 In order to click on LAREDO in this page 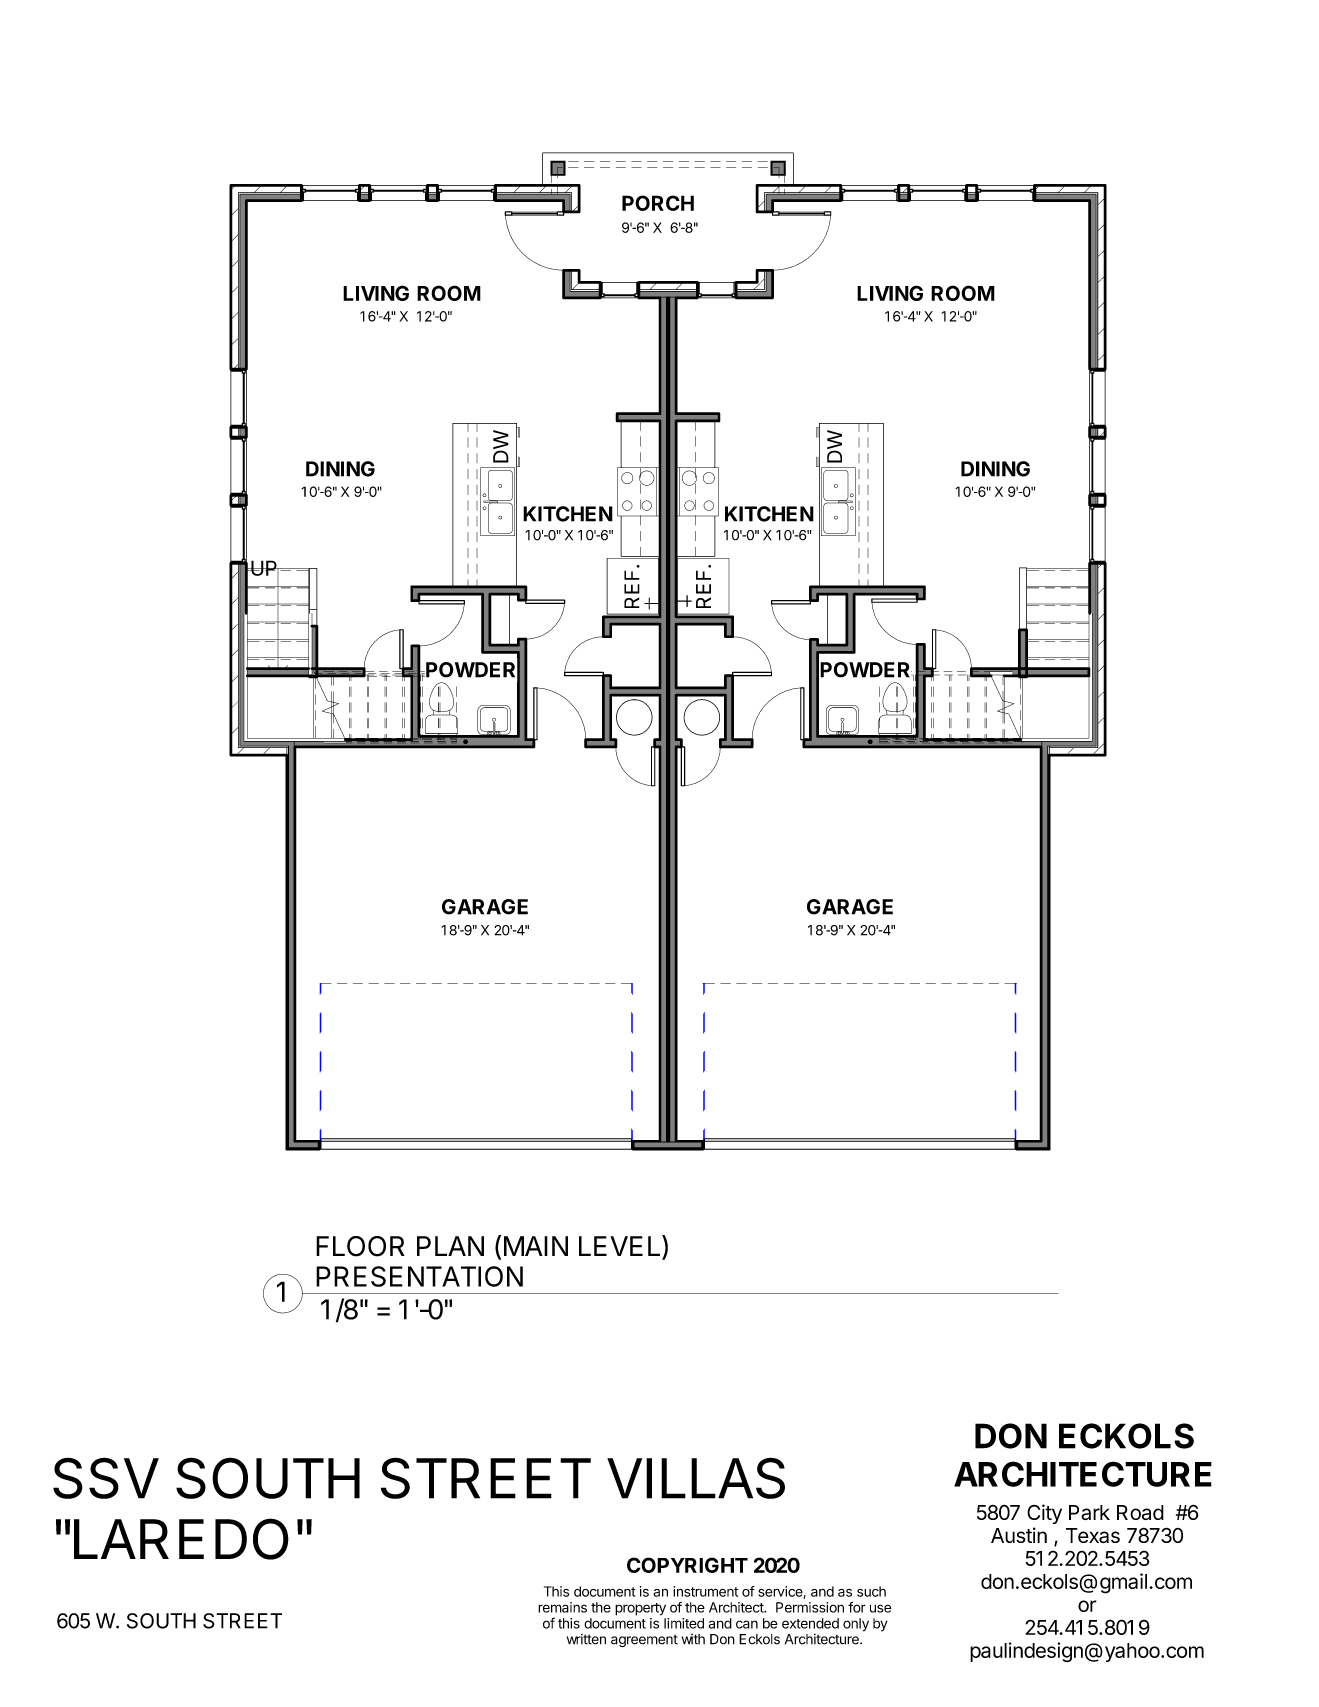, I will do `click(181, 1539)`.
